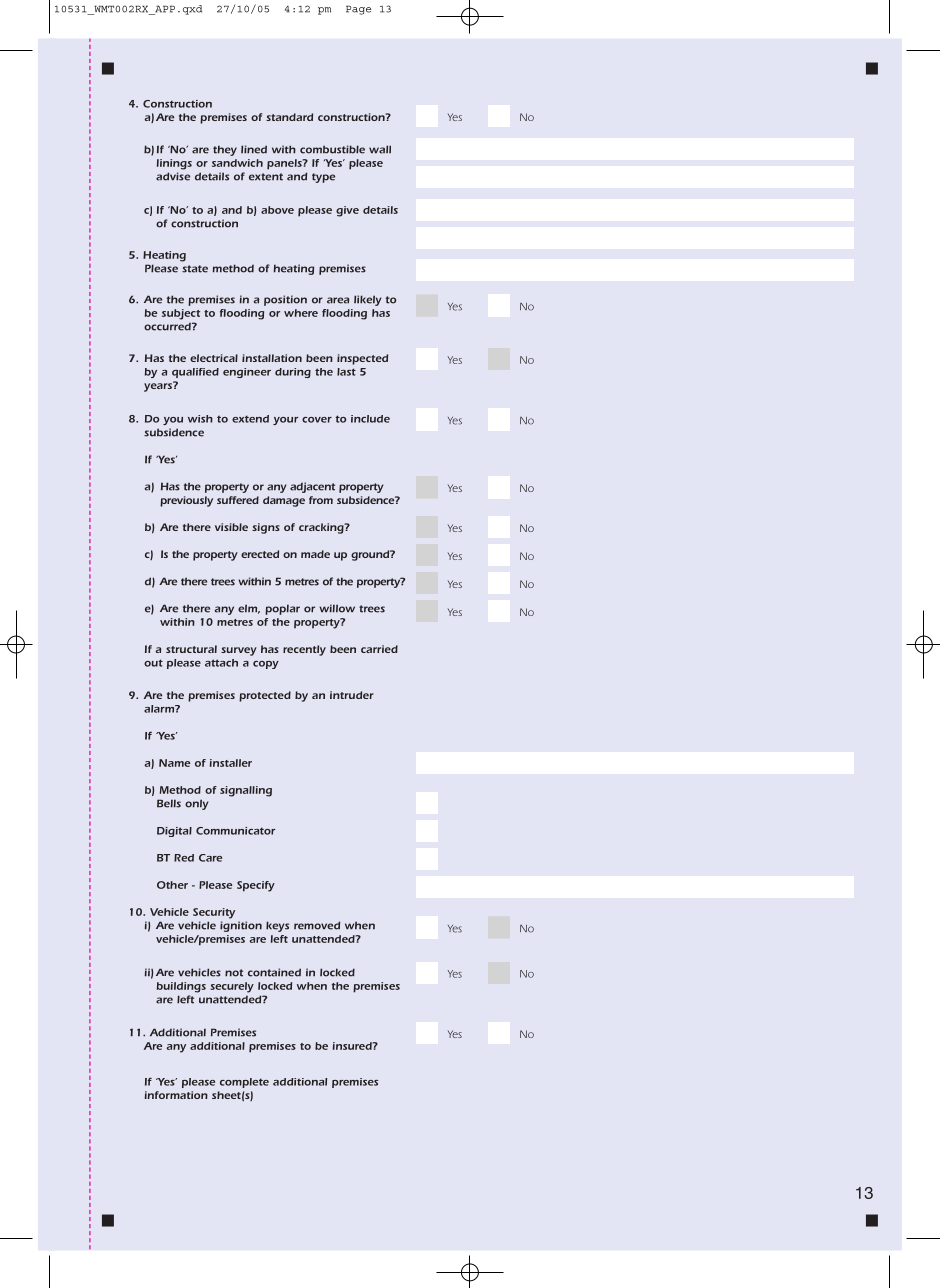  Describe the element at coordinates (176, 1095) in the screenshot. I see `information` at that location.
